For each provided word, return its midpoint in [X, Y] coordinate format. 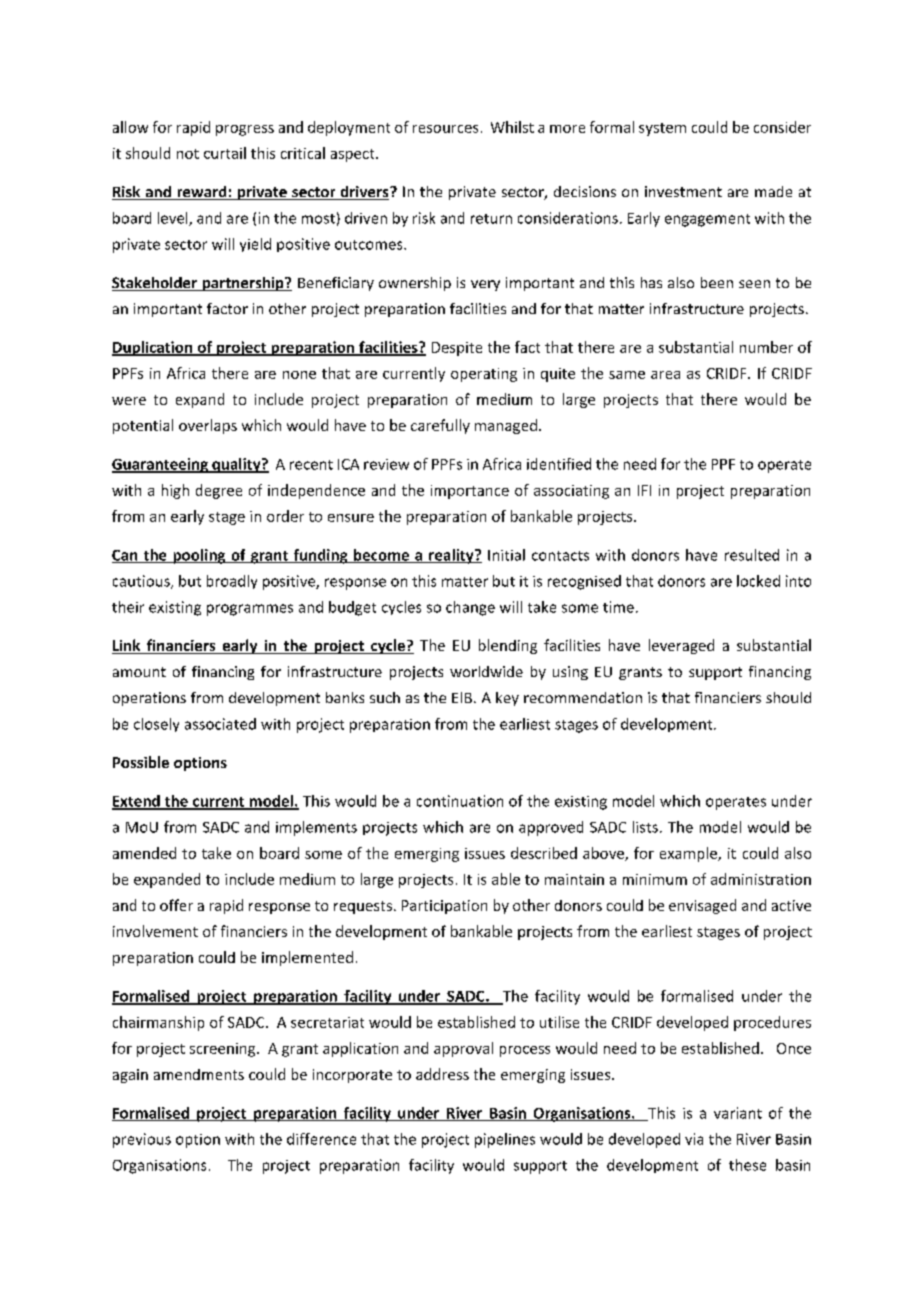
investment [683, 191]
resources [445, 129]
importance [470, 492]
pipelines [505, 1140]
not [188, 154]
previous [142, 1140]
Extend [137, 802]
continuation [460, 801]
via [694, 1139]
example [689, 854]
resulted [752, 555]
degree [219, 491]
